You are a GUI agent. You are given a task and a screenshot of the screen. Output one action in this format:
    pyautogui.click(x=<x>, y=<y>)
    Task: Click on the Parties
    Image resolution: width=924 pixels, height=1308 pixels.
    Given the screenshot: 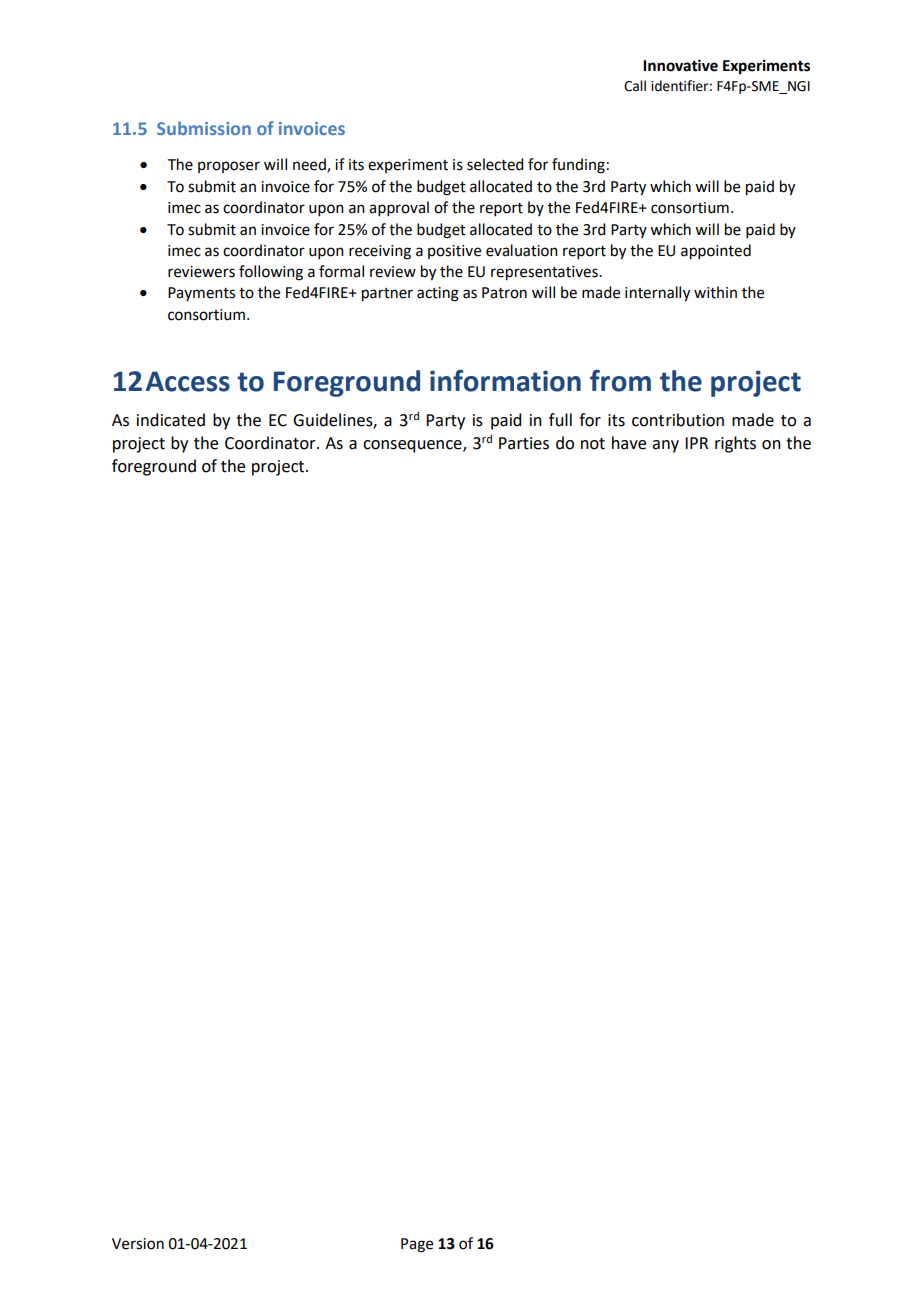 What is the action you would take?
    pyautogui.click(x=524, y=443)
